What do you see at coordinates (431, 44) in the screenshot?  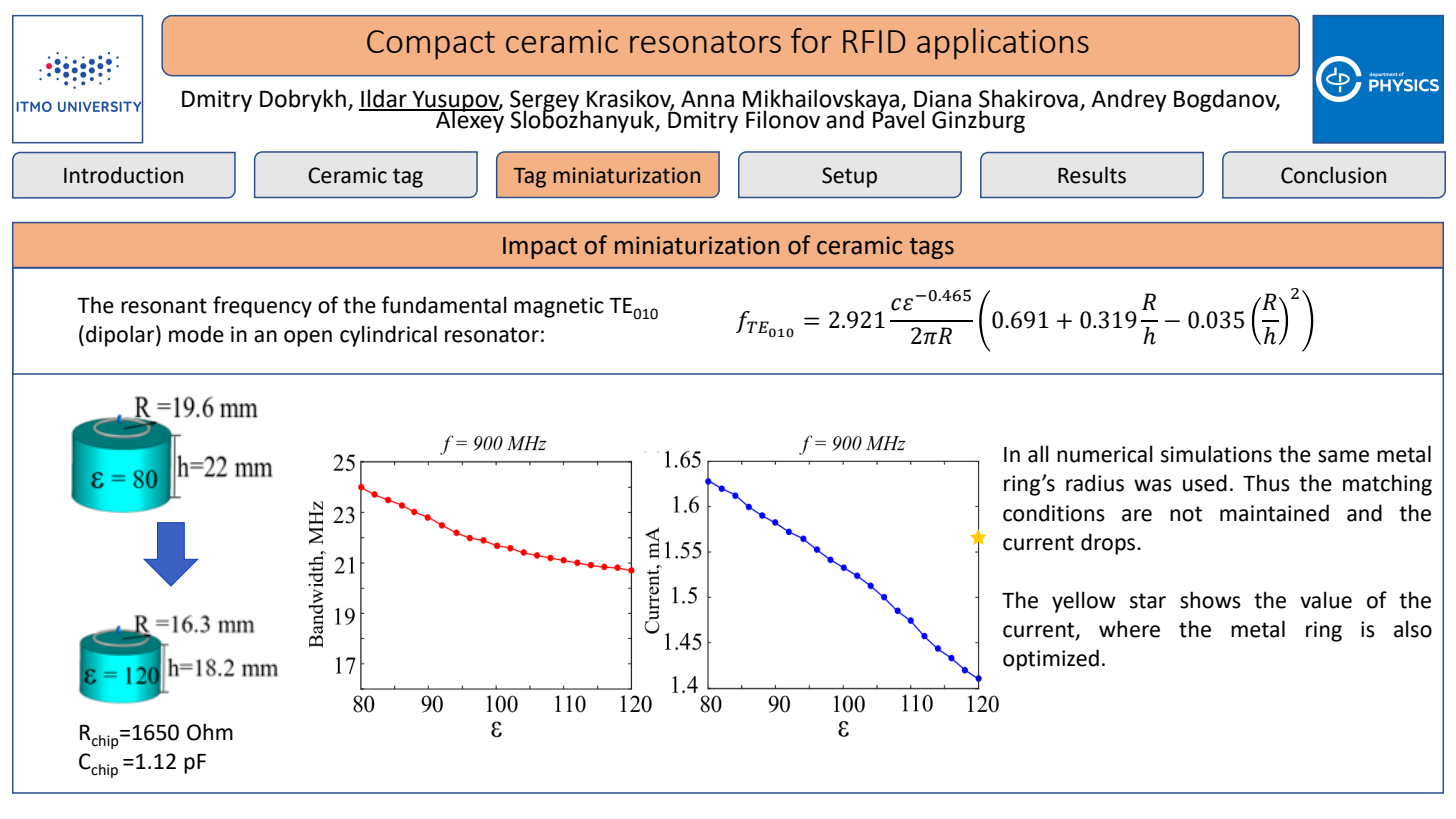 I see `Compact` at bounding box center [431, 44].
